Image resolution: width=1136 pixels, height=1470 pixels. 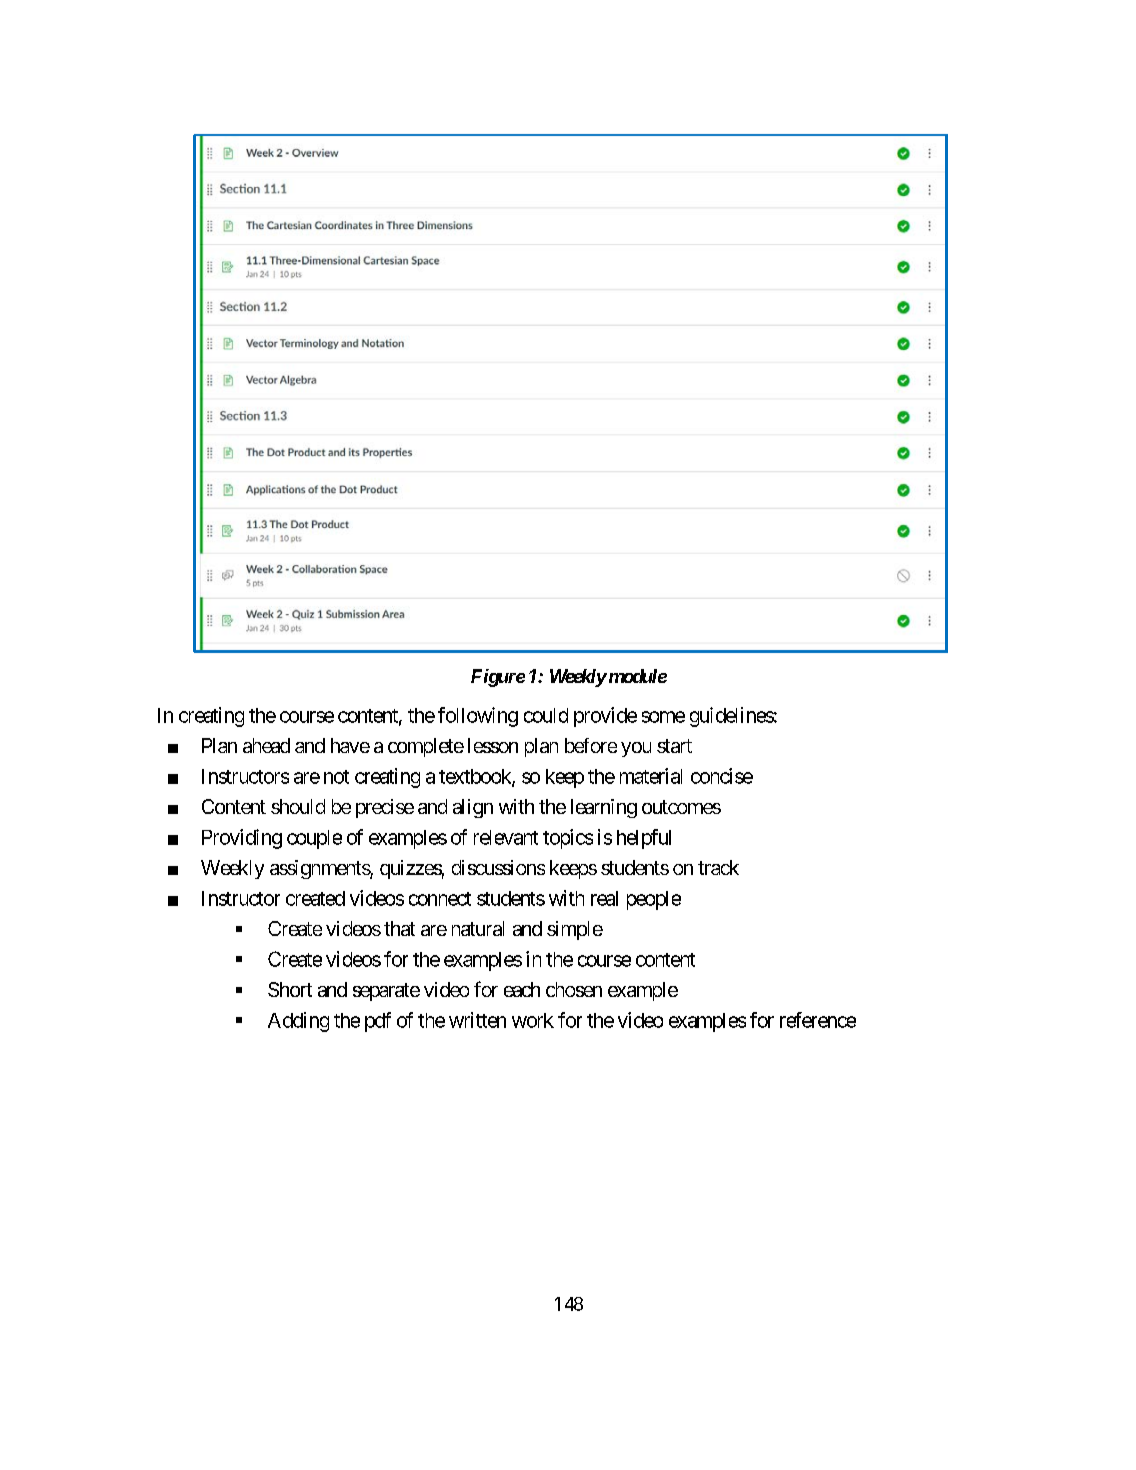 What do you see at coordinates (298, 806) in the page?
I see `should` at bounding box center [298, 806].
